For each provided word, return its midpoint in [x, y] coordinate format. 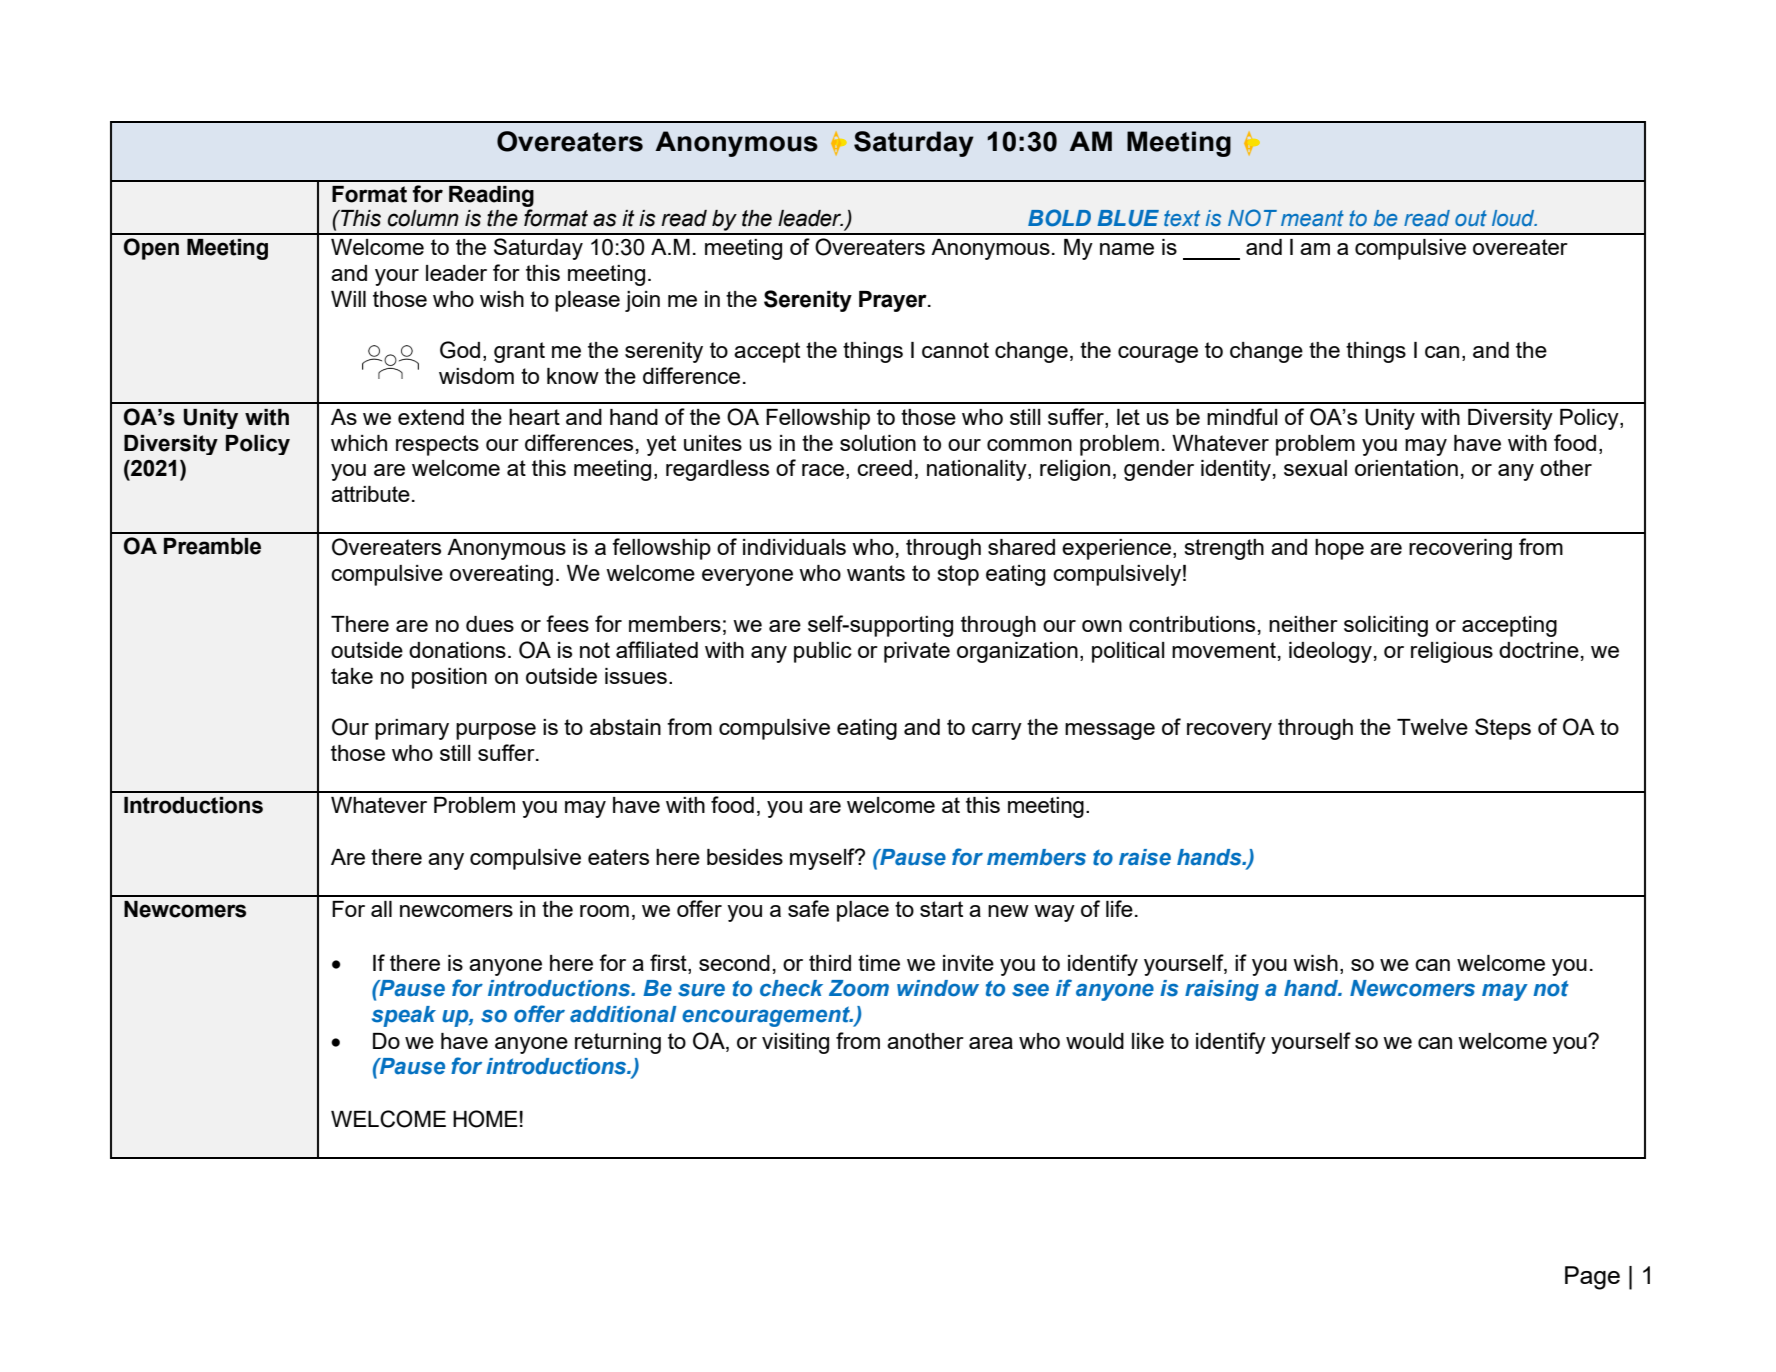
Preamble [212, 546]
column [423, 218]
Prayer [894, 301]
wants [876, 573]
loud [1514, 218]
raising [1222, 990]
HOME [485, 1119]
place [863, 911]
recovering [1460, 549]
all [381, 909]
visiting [795, 1043]
